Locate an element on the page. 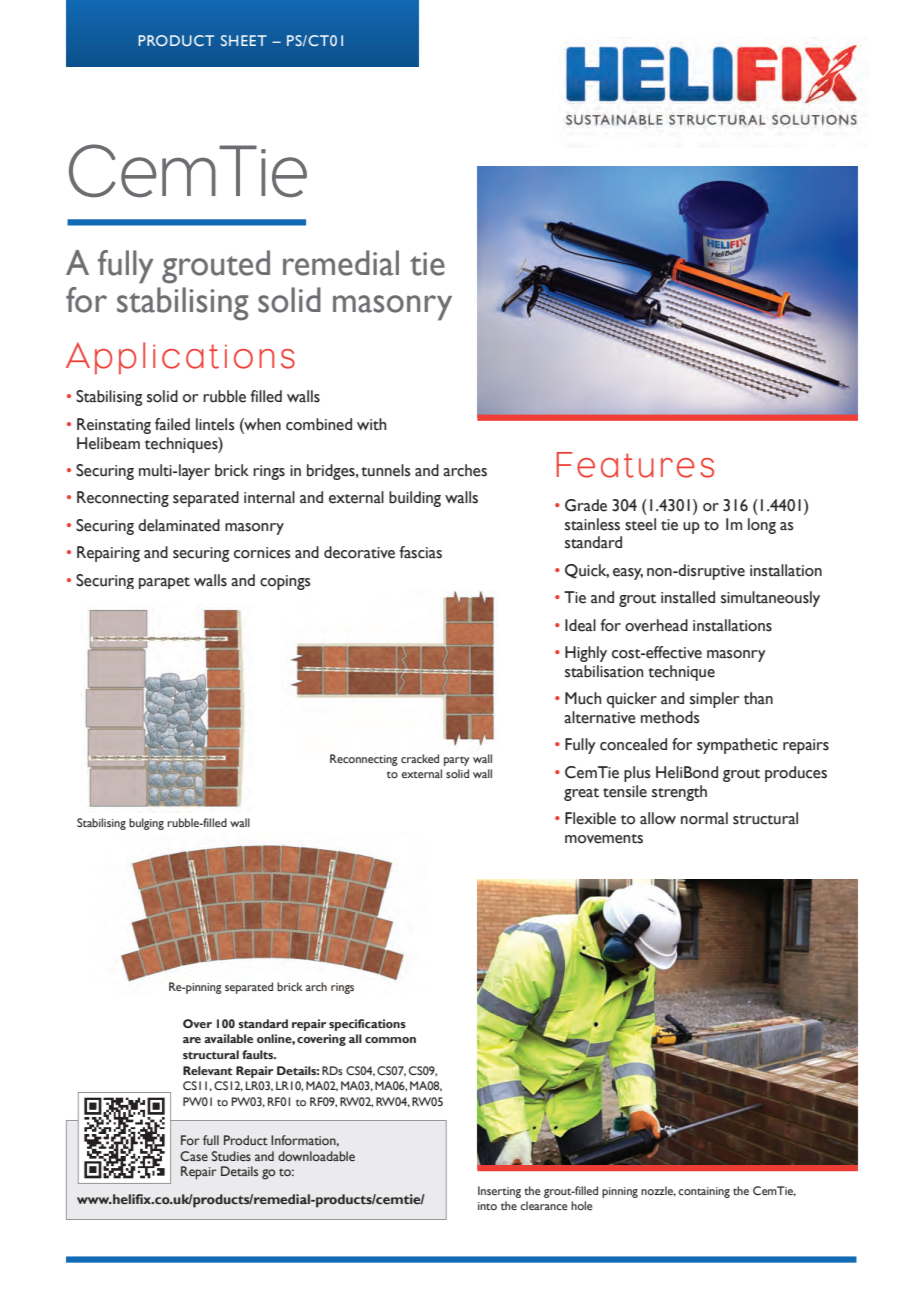 The image size is (924, 1308). SHEET is located at coordinates (244, 40).
